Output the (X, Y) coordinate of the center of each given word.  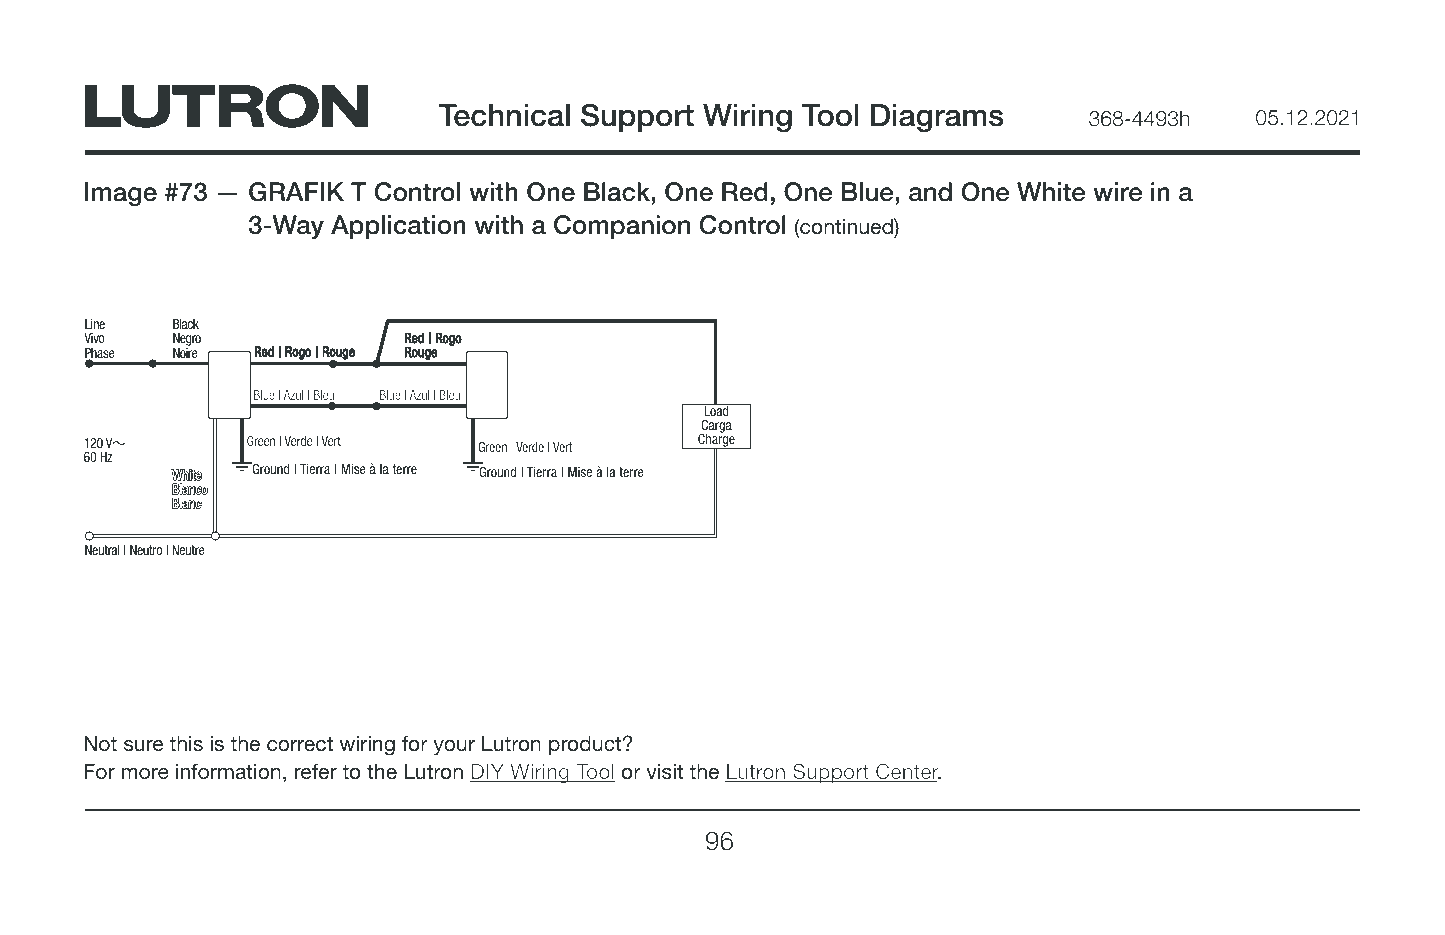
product (586, 745)
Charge (716, 440)
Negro (187, 341)
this (186, 743)
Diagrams (937, 118)
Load (716, 409)
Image (121, 194)
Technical (504, 115)
